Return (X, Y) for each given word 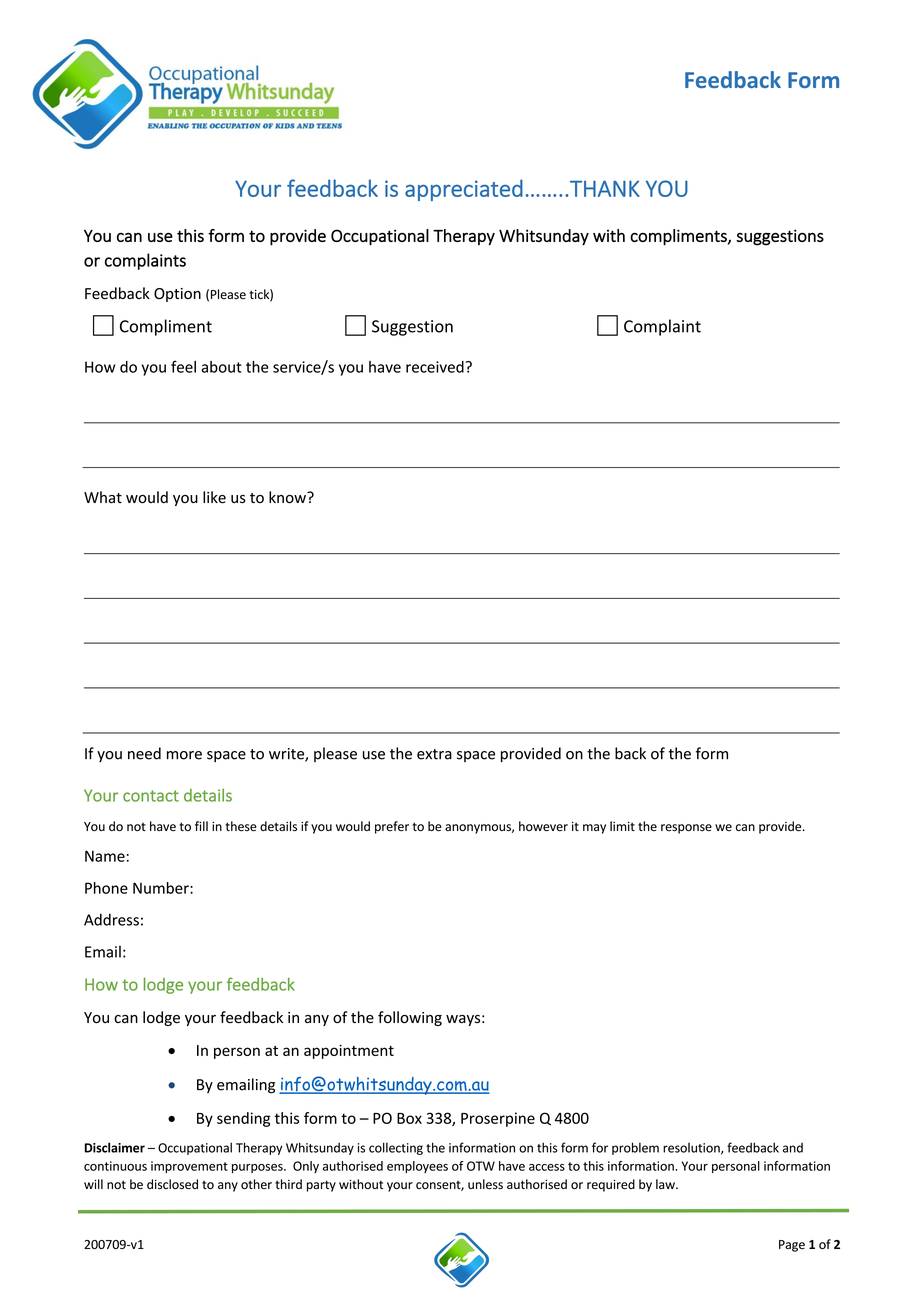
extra (434, 754)
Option (177, 295)
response (686, 829)
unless (485, 1184)
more (184, 755)
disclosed (172, 1184)
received (436, 367)
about (221, 367)
